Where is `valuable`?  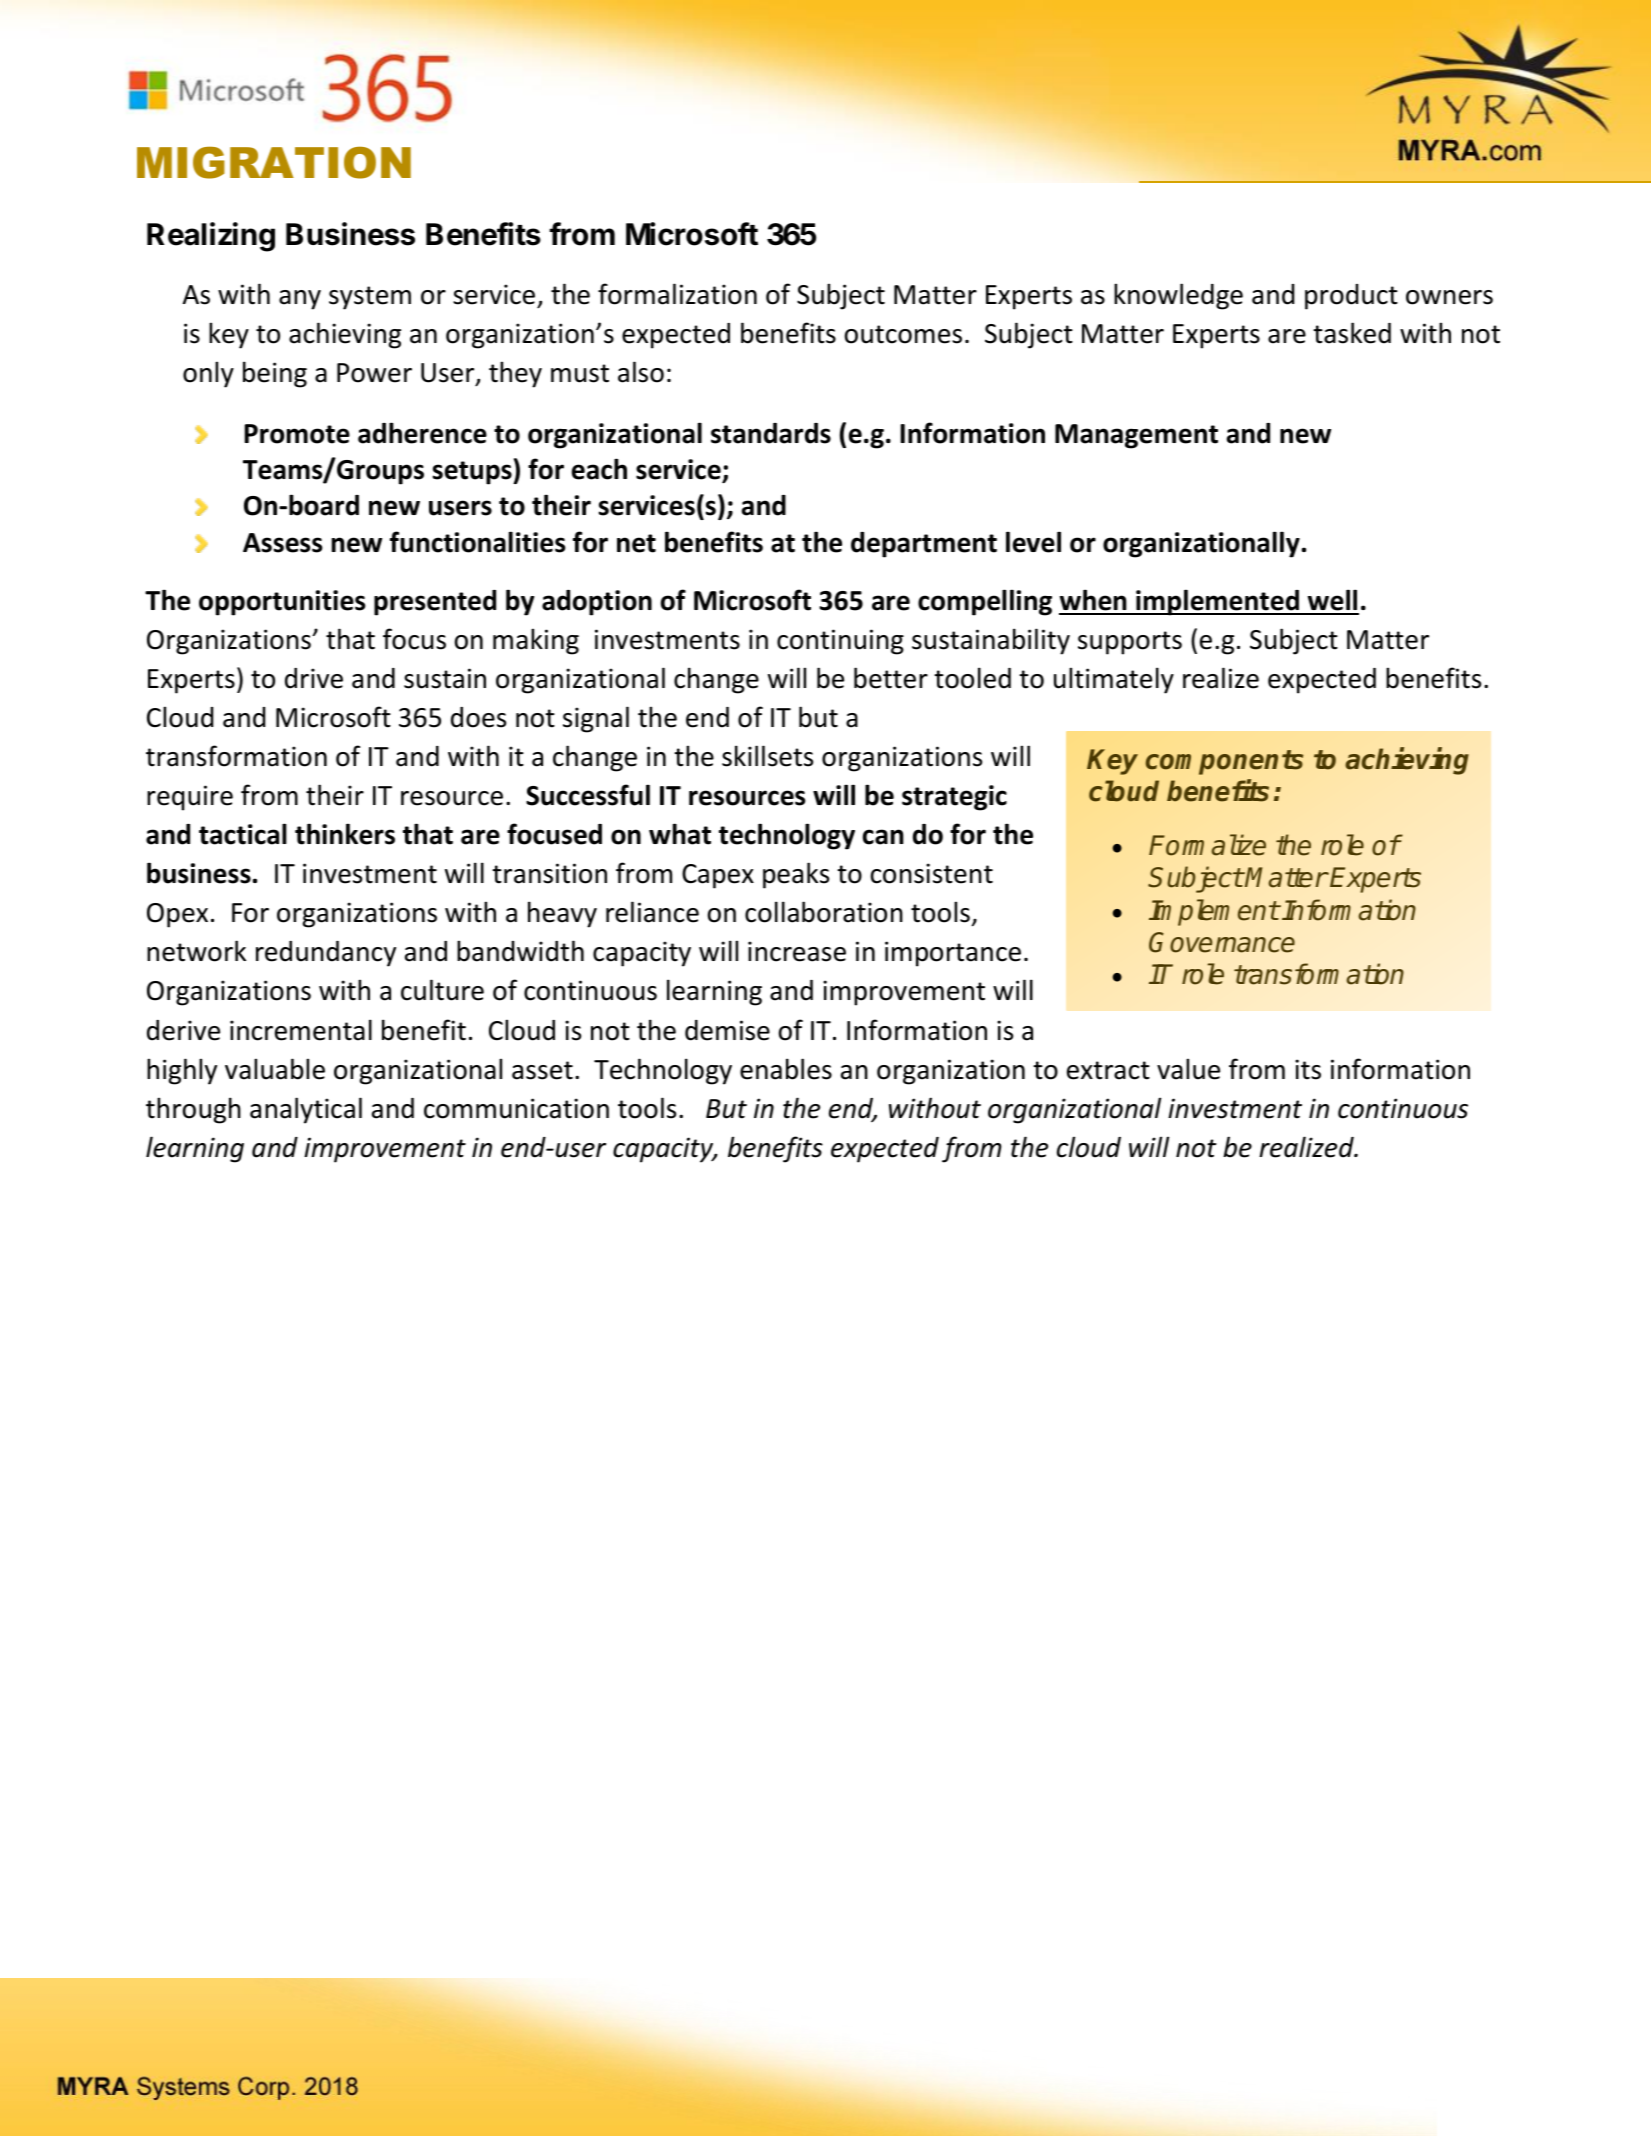 valuable is located at coordinates (275, 1069).
